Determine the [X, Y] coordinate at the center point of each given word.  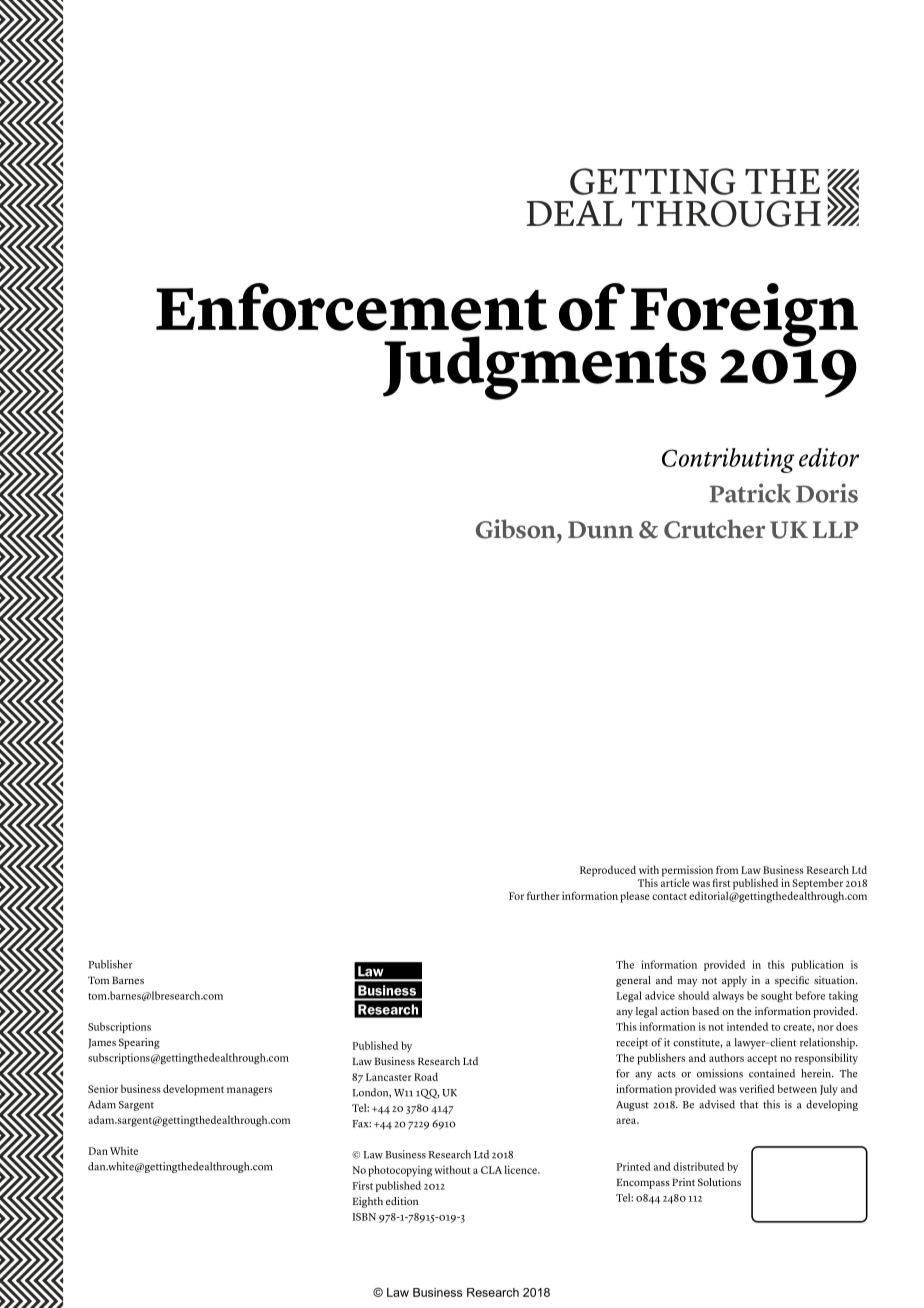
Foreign [744, 316]
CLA [491, 1170]
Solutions [719, 1182]
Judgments [544, 368]
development [193, 1090]
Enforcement [351, 307]
